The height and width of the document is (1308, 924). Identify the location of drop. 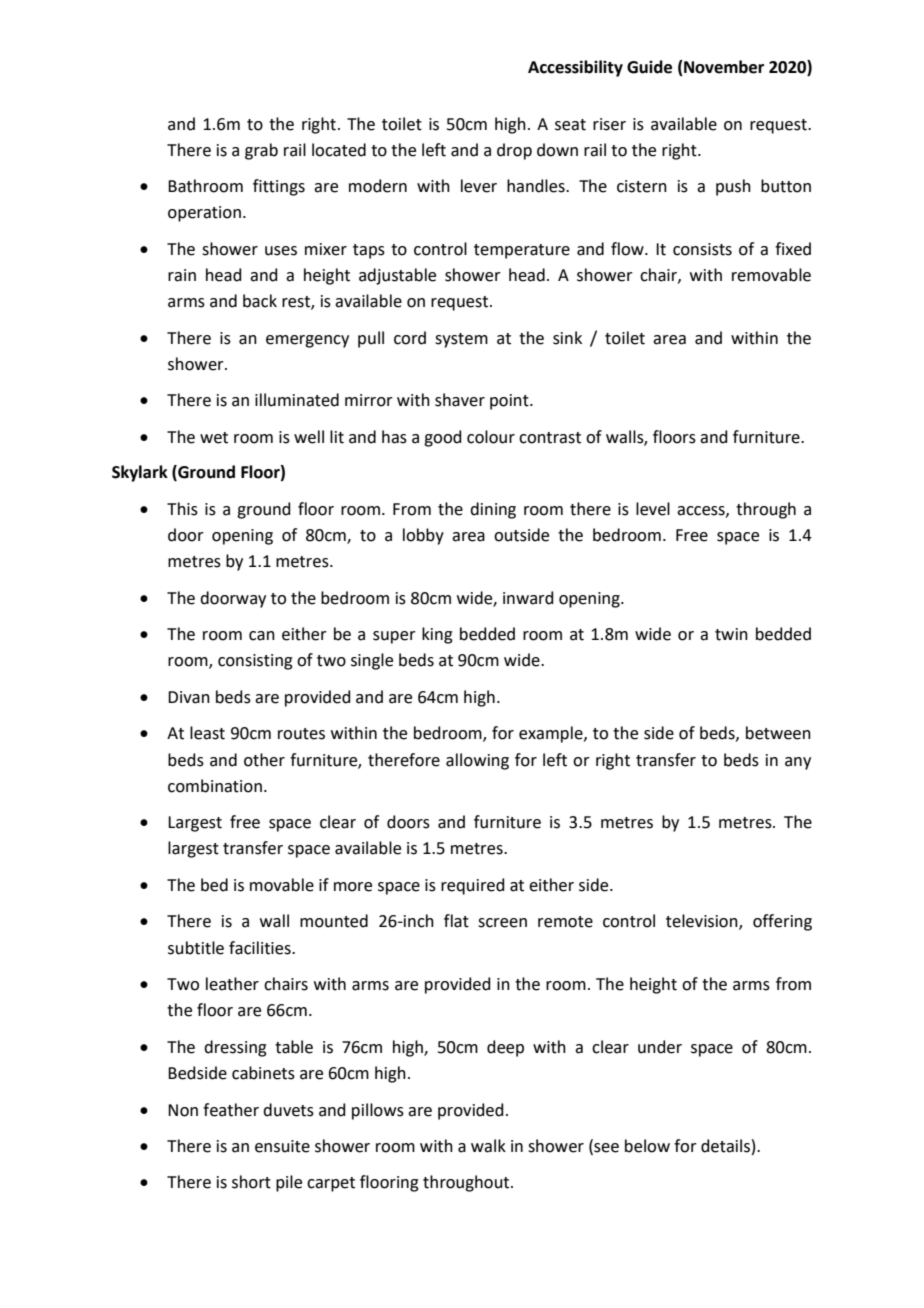
(514, 151).
